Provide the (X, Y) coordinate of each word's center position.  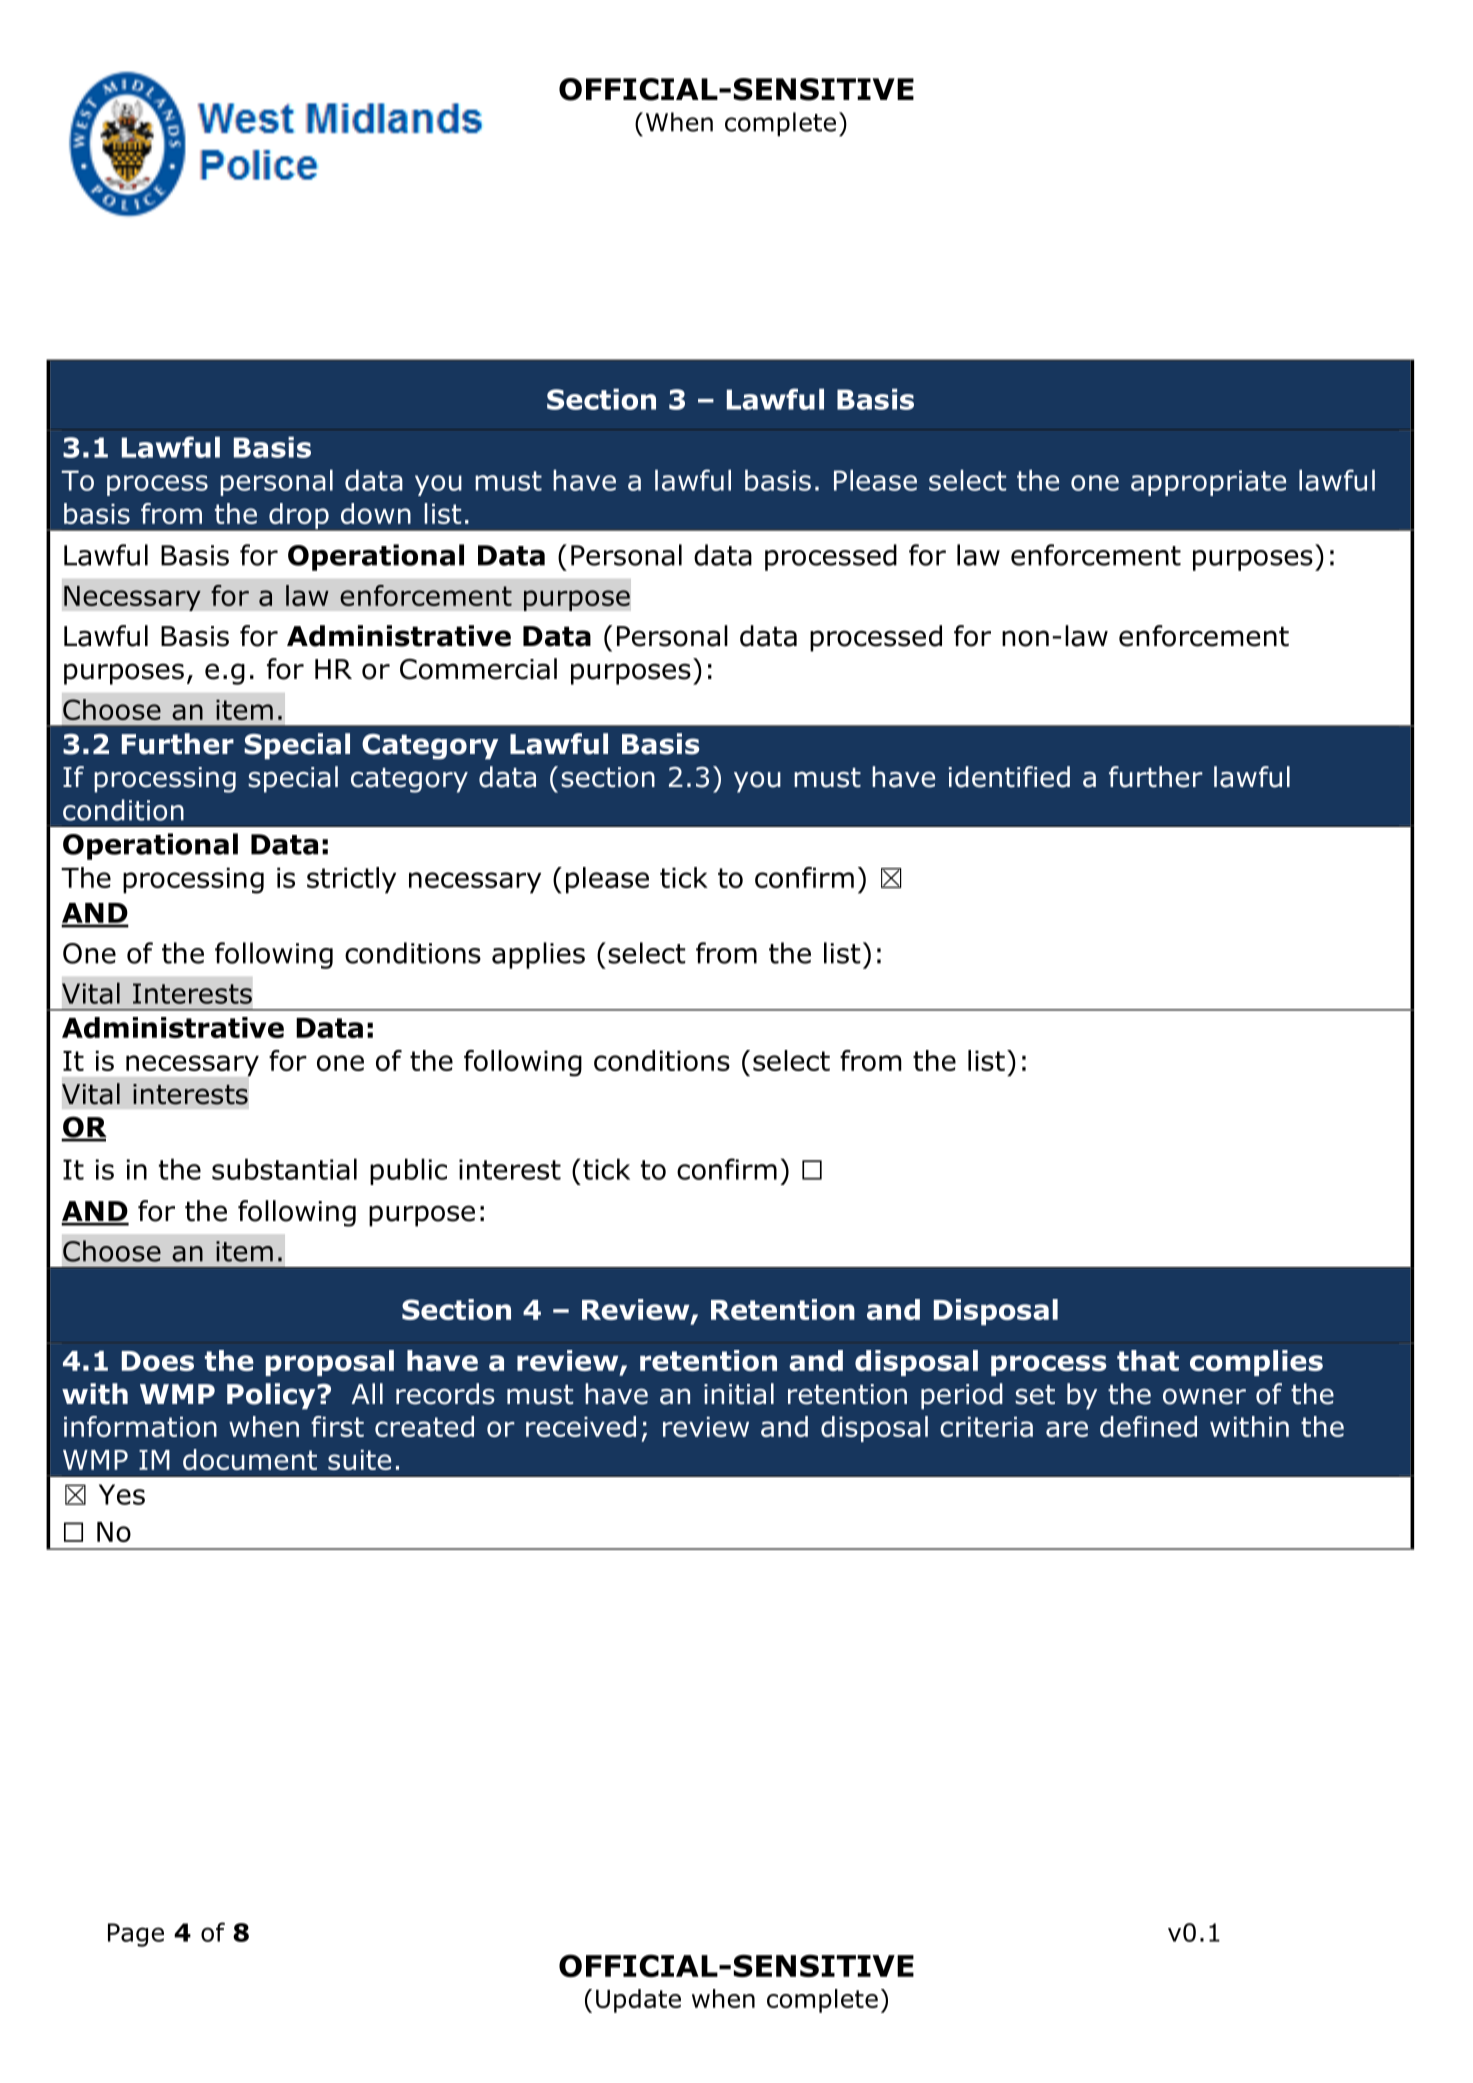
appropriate (1208, 483)
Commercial (478, 669)
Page (136, 1935)
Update (638, 2001)
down (376, 513)
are (1067, 1429)
